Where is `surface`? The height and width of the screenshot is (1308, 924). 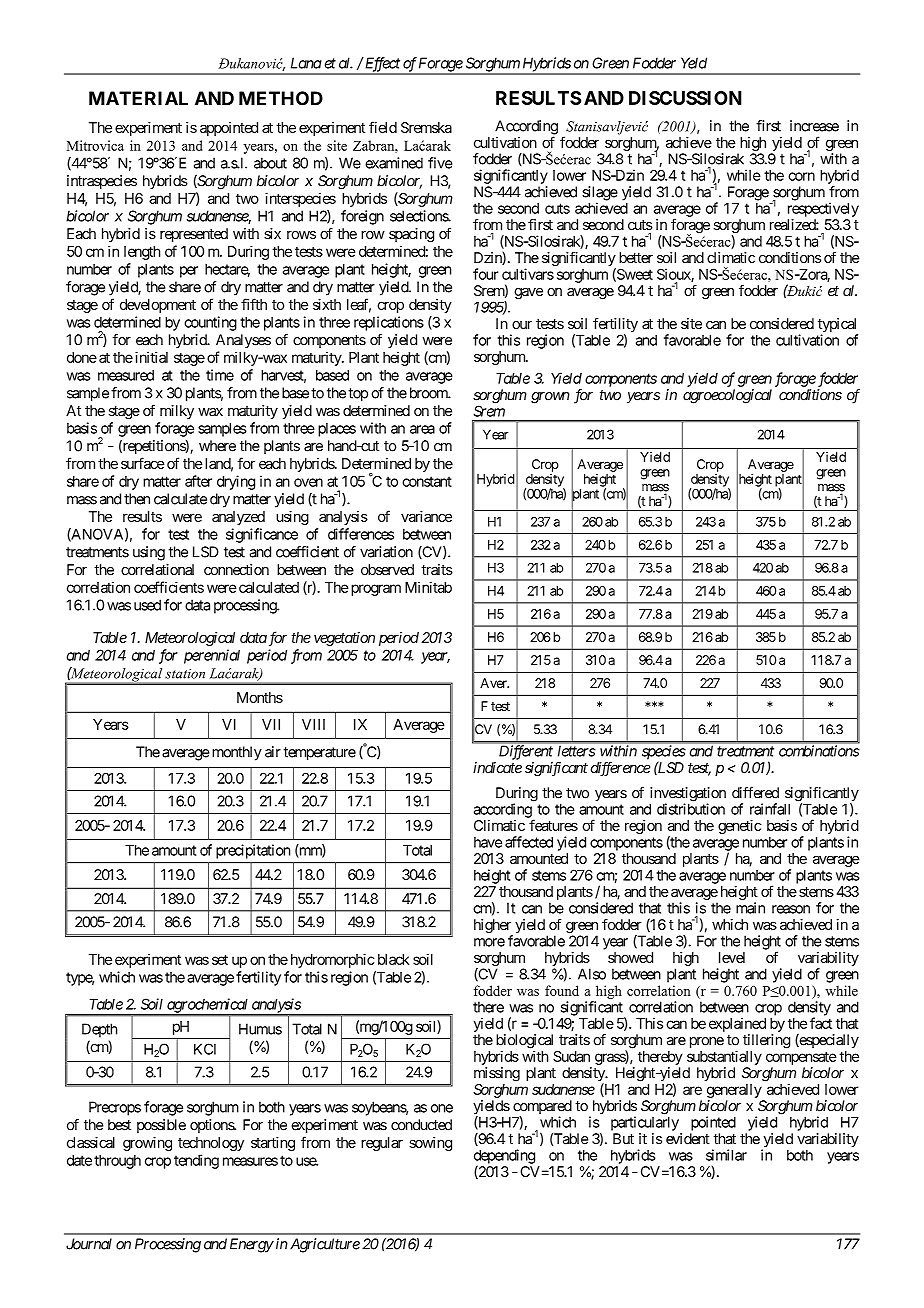
surface is located at coordinates (143, 463).
